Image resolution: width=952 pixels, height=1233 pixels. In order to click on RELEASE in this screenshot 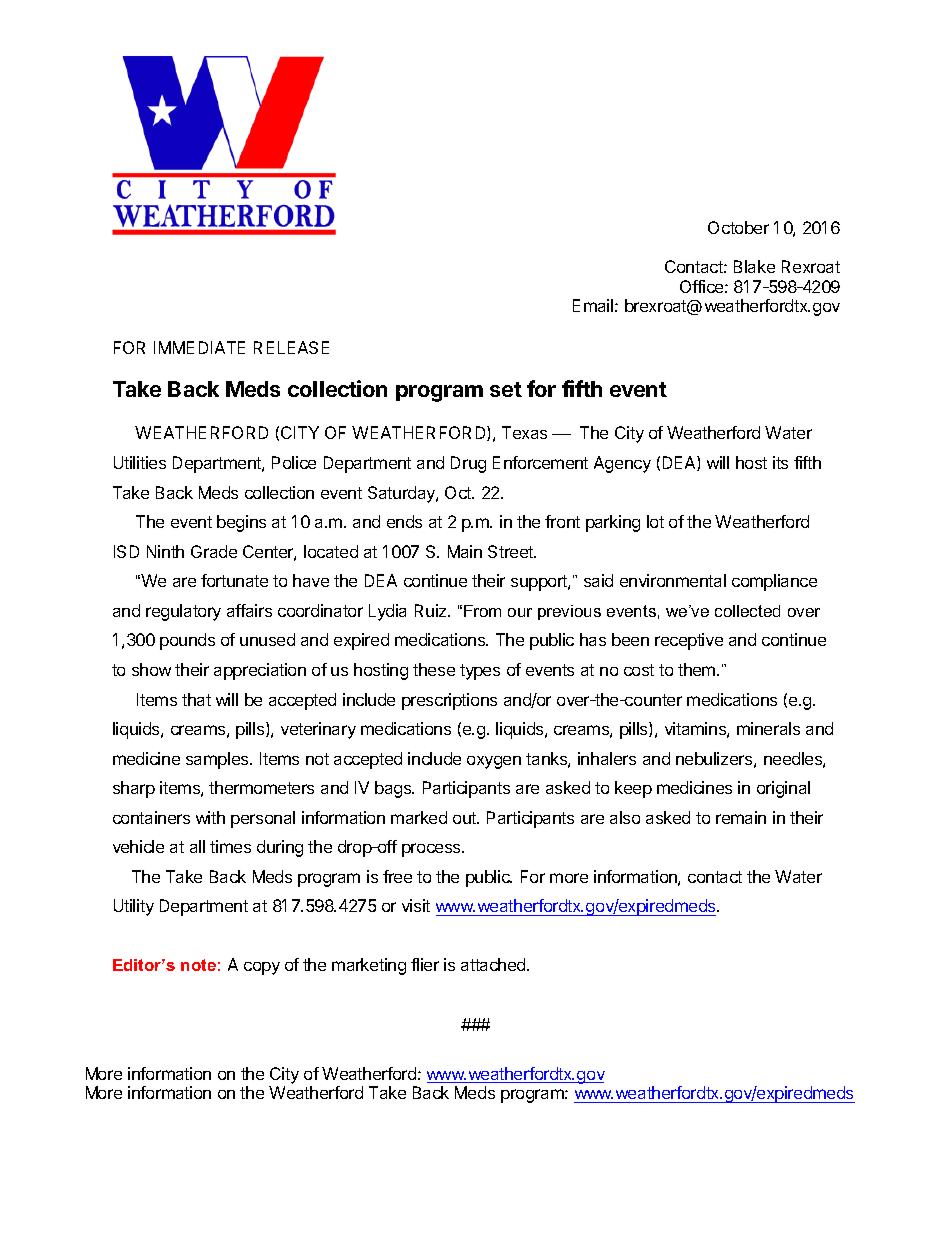, I will do `click(291, 347)`.
